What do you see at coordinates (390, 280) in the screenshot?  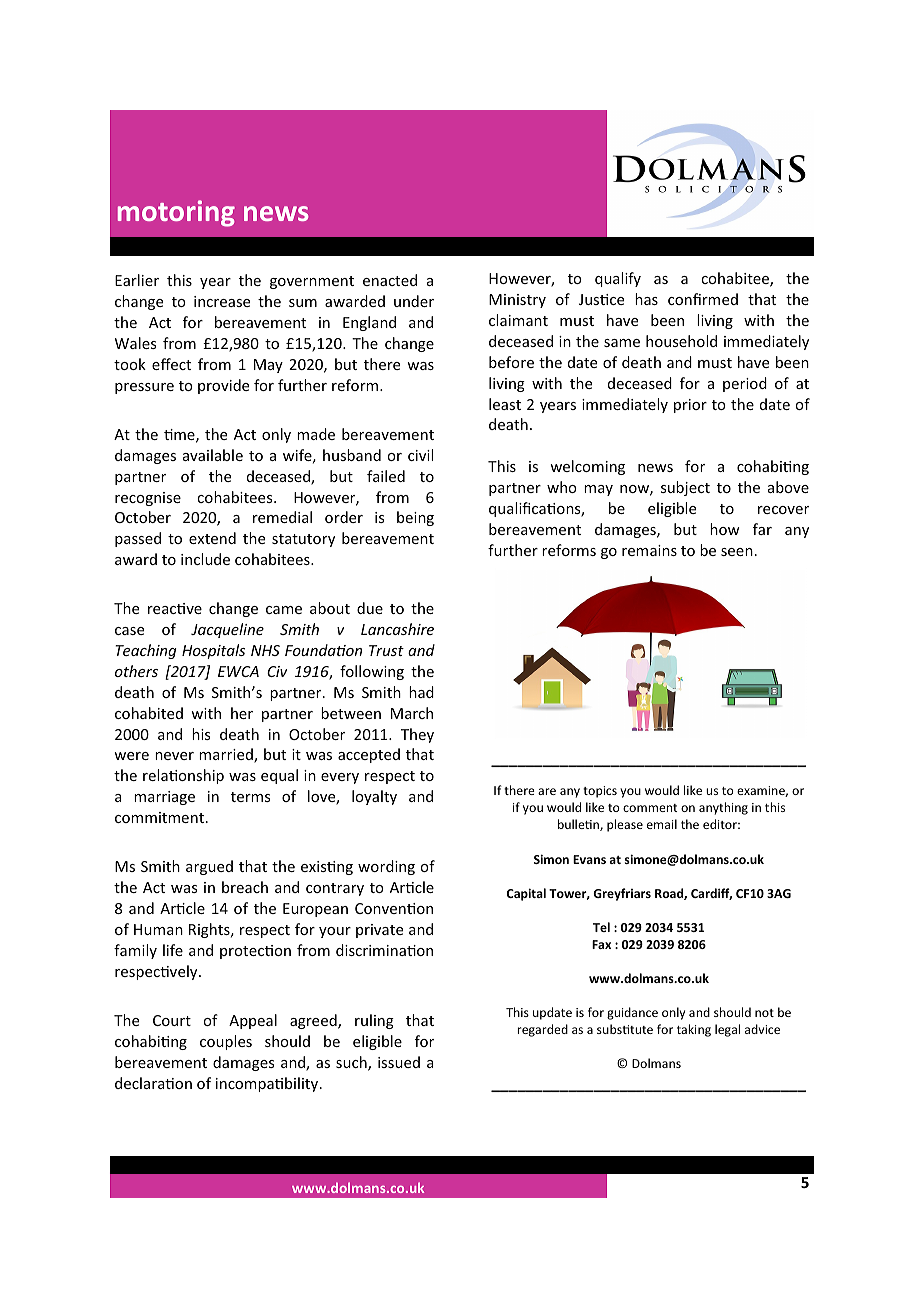 I see `enacted` at bounding box center [390, 280].
